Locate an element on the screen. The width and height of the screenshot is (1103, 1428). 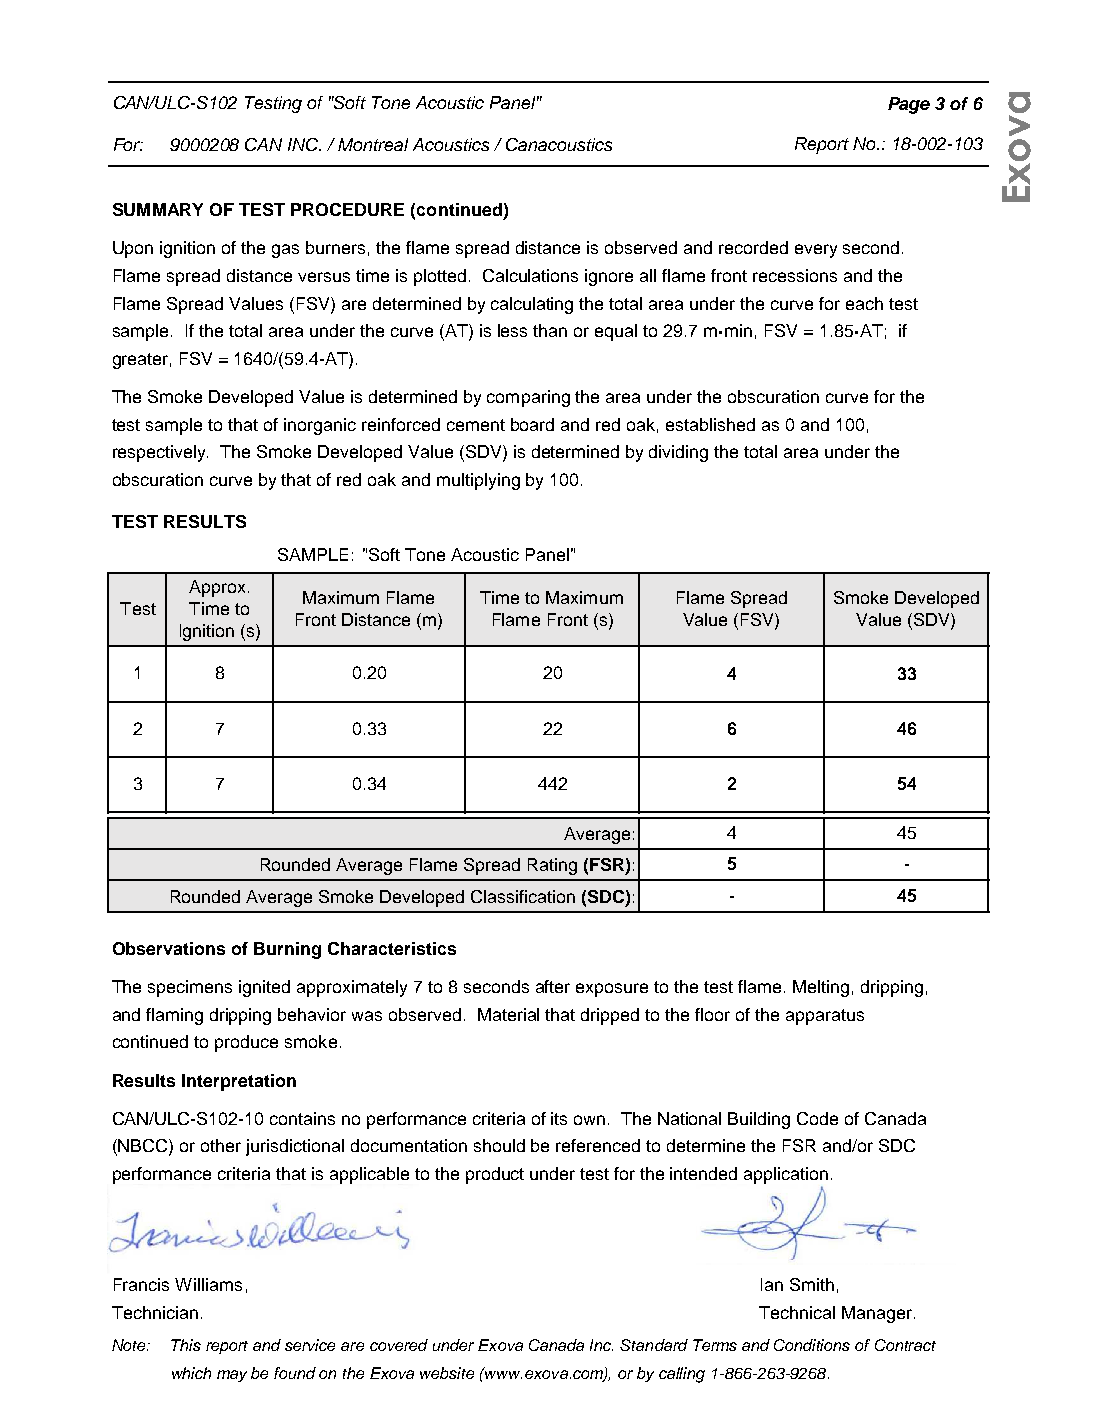
produce is located at coordinates (246, 1043).
